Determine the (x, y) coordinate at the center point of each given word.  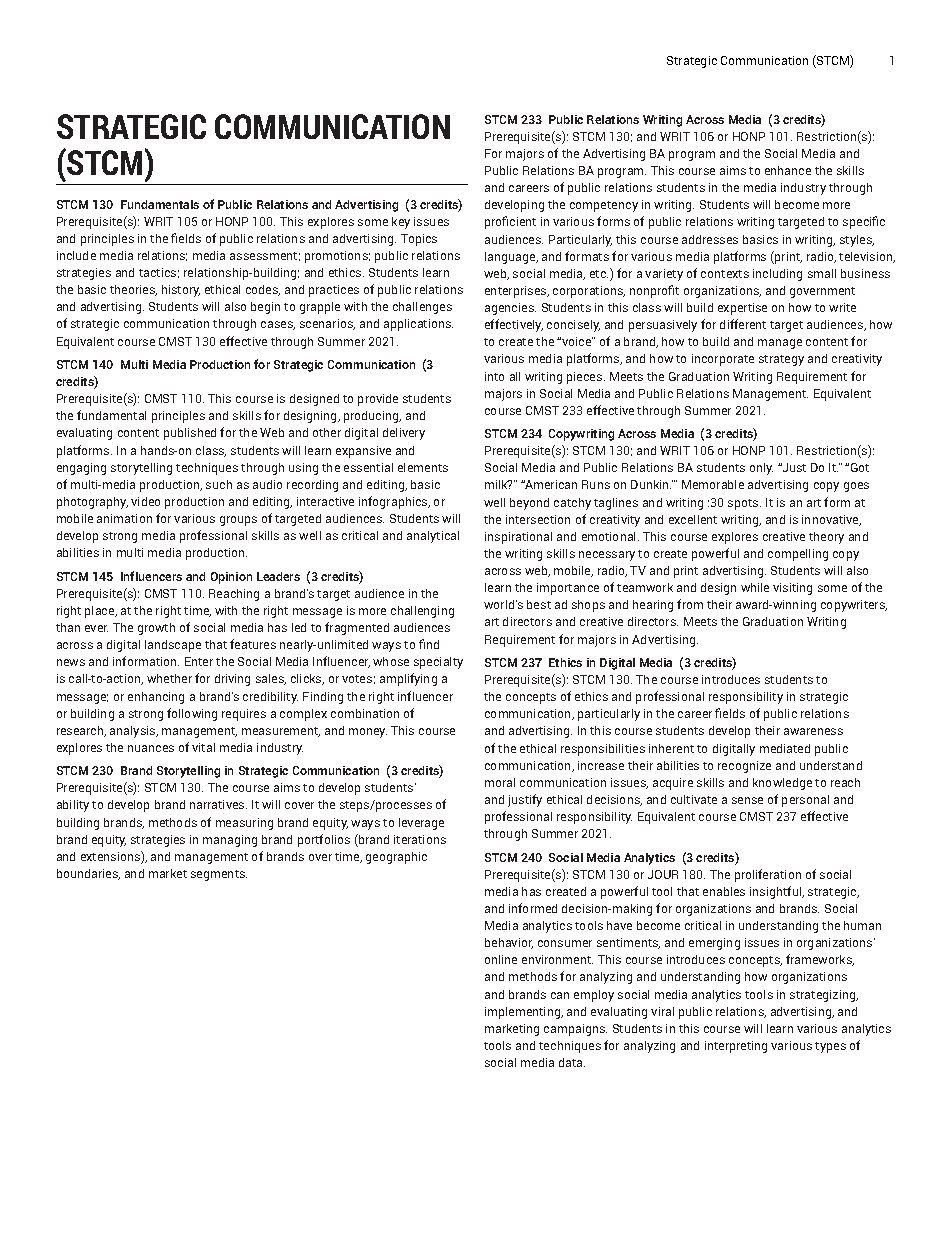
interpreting (736, 1047)
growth (156, 629)
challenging (422, 612)
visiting (792, 589)
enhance (788, 170)
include (76, 255)
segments (219, 875)
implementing (524, 1013)
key (401, 223)
